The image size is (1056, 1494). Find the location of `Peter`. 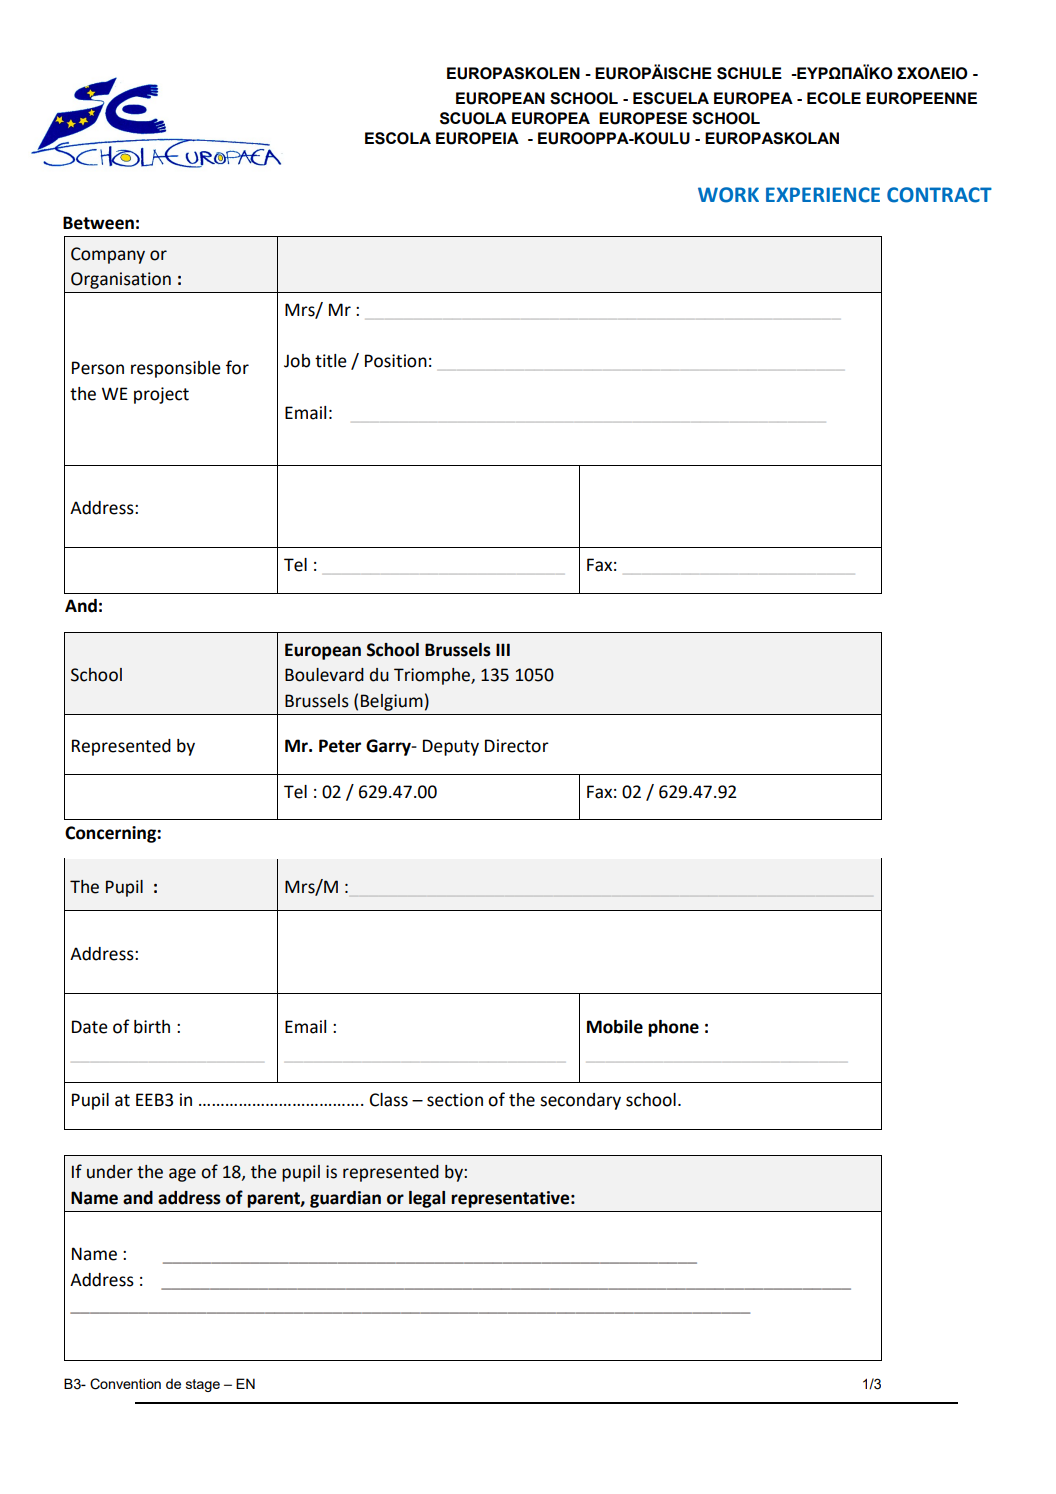

Peter is located at coordinates (340, 746).
